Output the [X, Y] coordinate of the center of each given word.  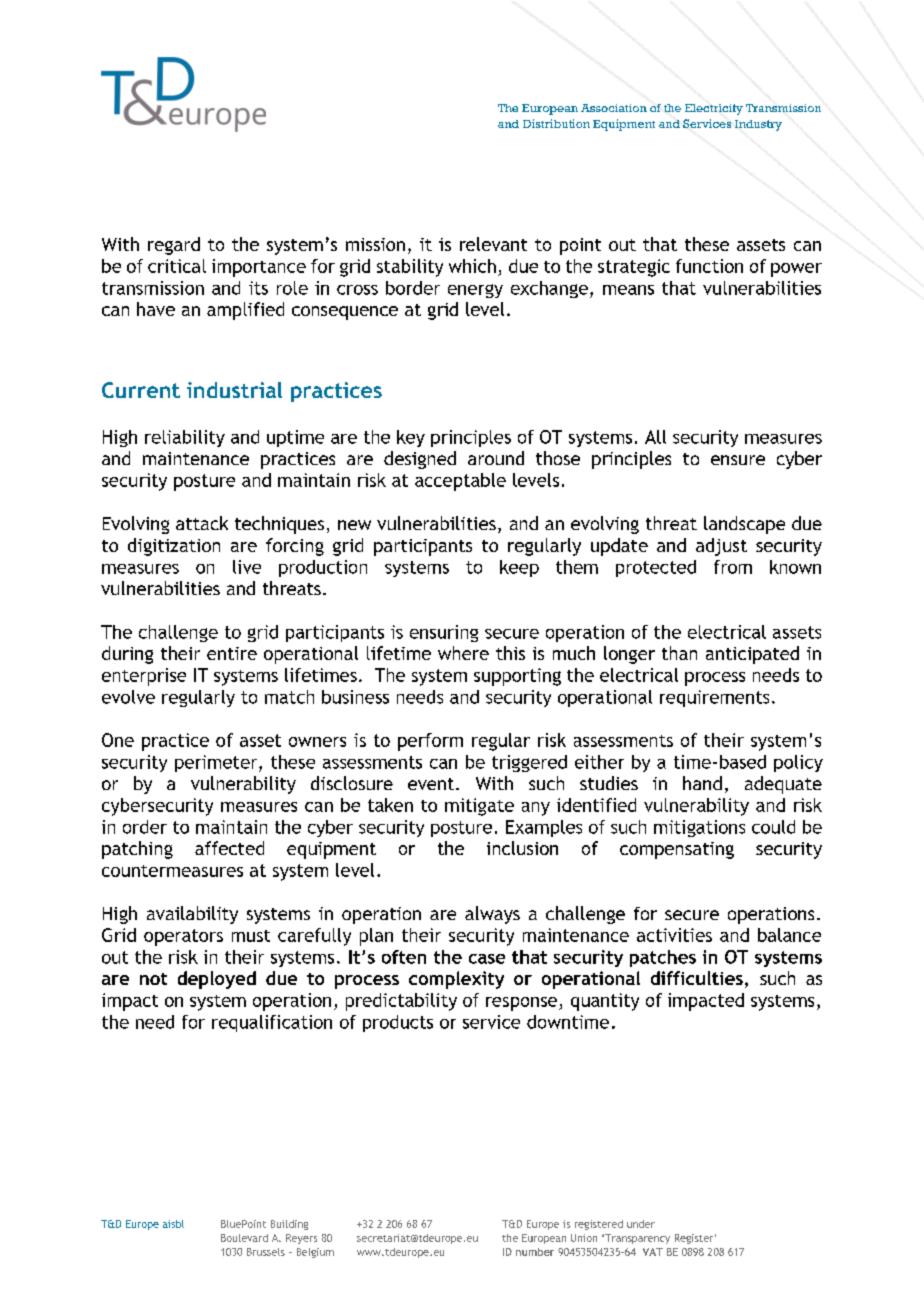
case [487, 959]
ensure [738, 460]
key [411, 438]
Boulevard [244, 1238]
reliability [185, 438]
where [463, 653]
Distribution [556, 123]
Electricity [714, 109]
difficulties [697, 978]
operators [183, 937]
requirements [714, 698]
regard [174, 246]
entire [232, 653]
